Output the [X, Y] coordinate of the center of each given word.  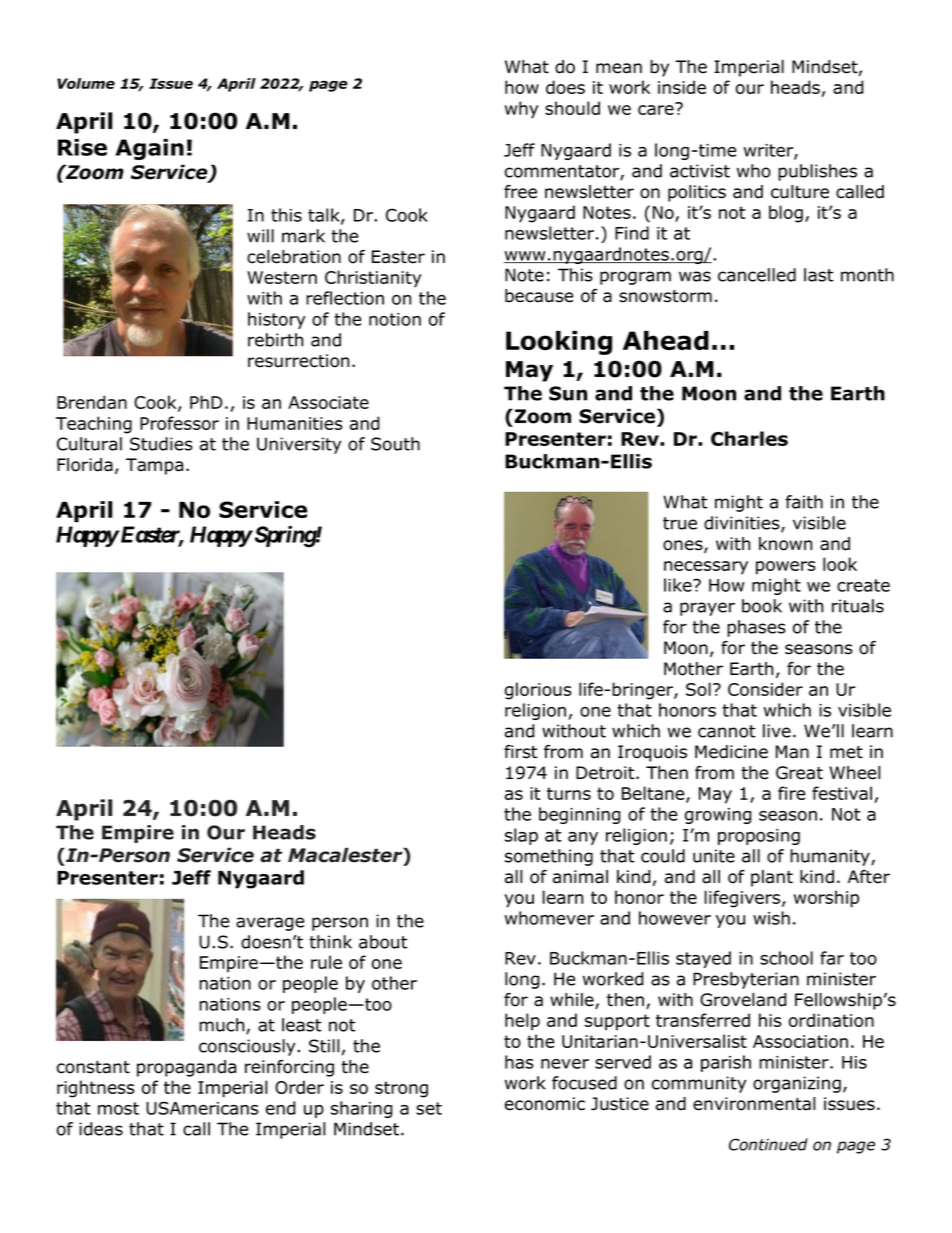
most [118, 1108]
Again [149, 149]
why [521, 110]
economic [545, 1104]
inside [682, 87]
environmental [754, 1104]
